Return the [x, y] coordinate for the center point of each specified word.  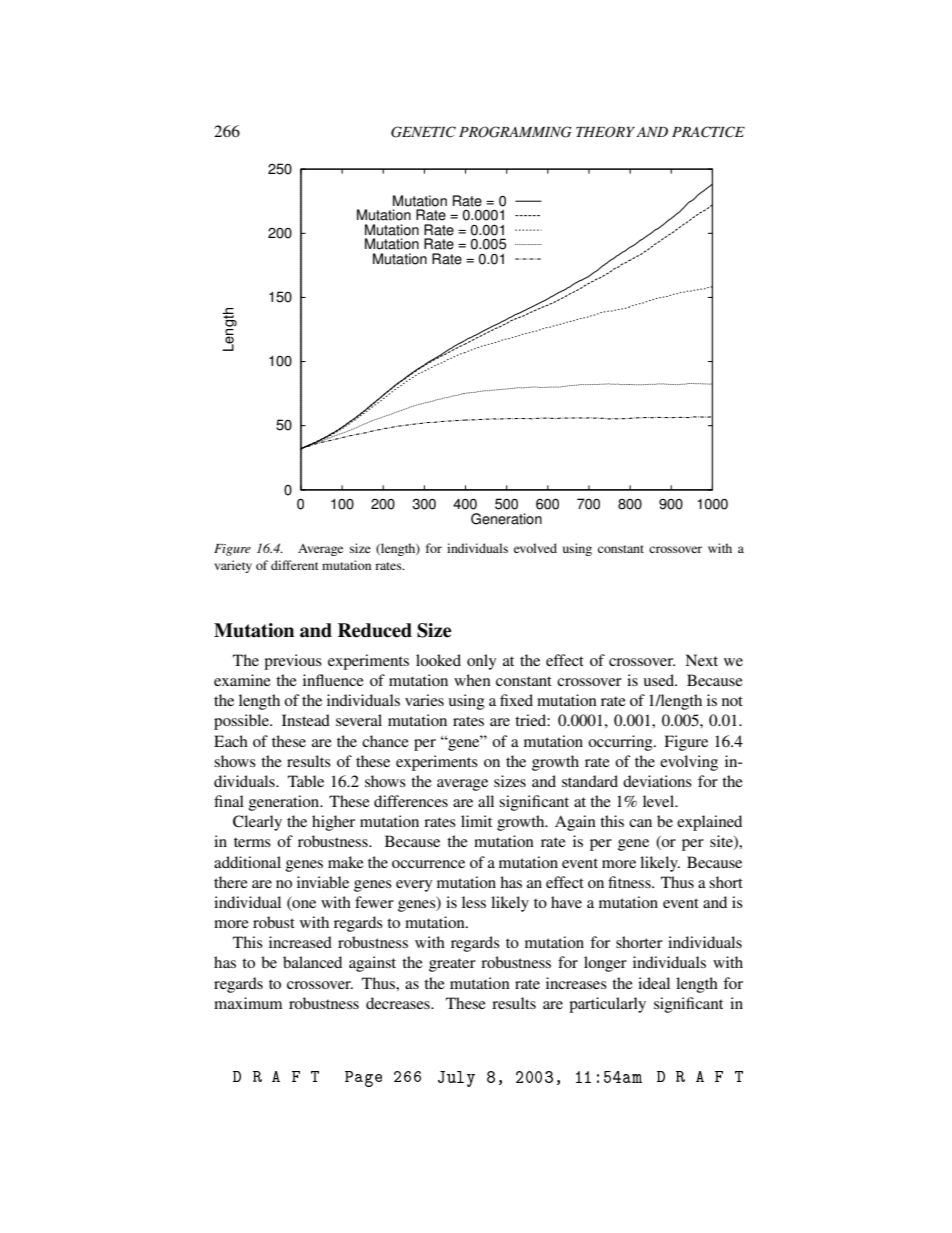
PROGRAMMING [515, 132]
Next [701, 660]
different [295, 565]
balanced [312, 962]
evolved [535, 548]
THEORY [605, 132]
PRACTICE [708, 132]
